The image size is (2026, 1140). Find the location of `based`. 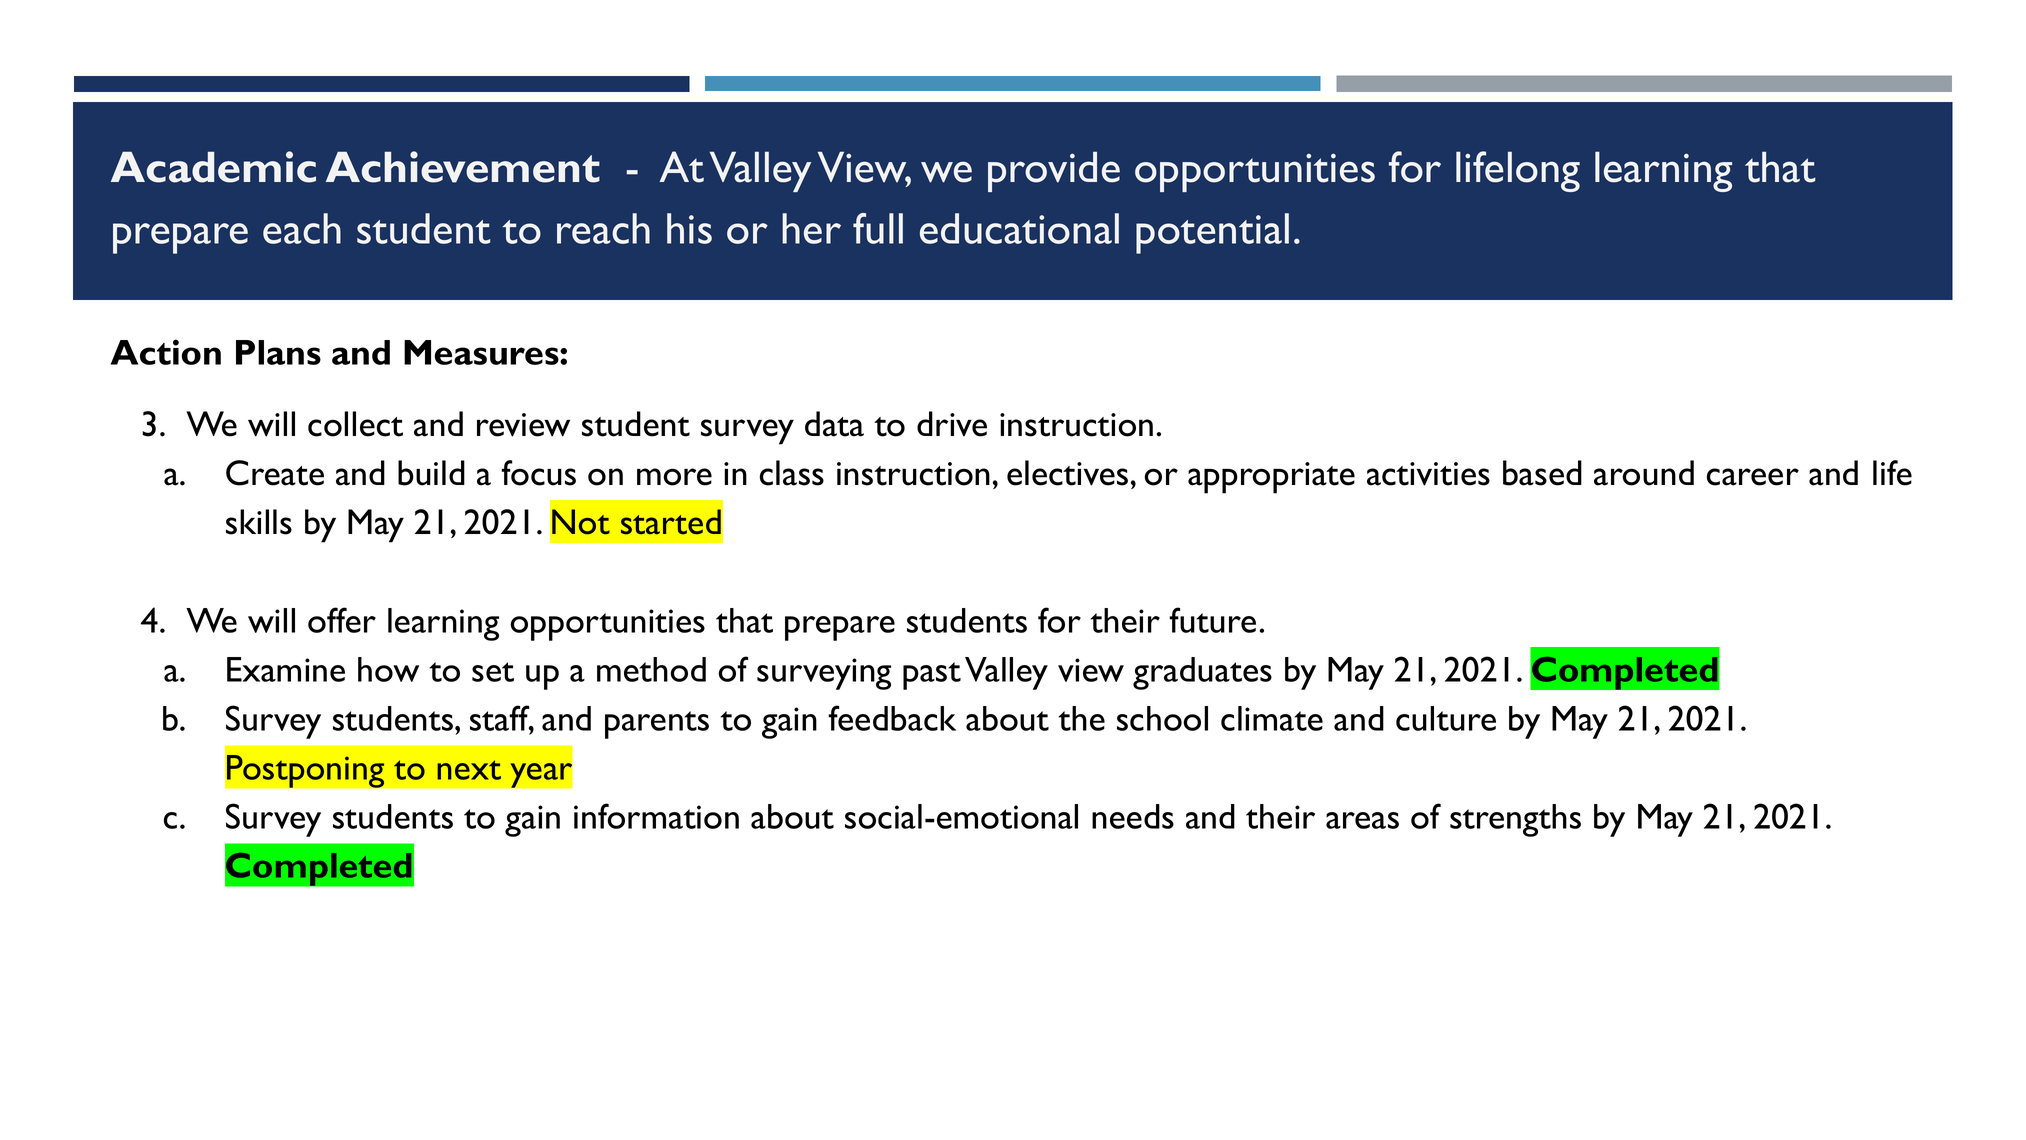

based is located at coordinates (1542, 473).
